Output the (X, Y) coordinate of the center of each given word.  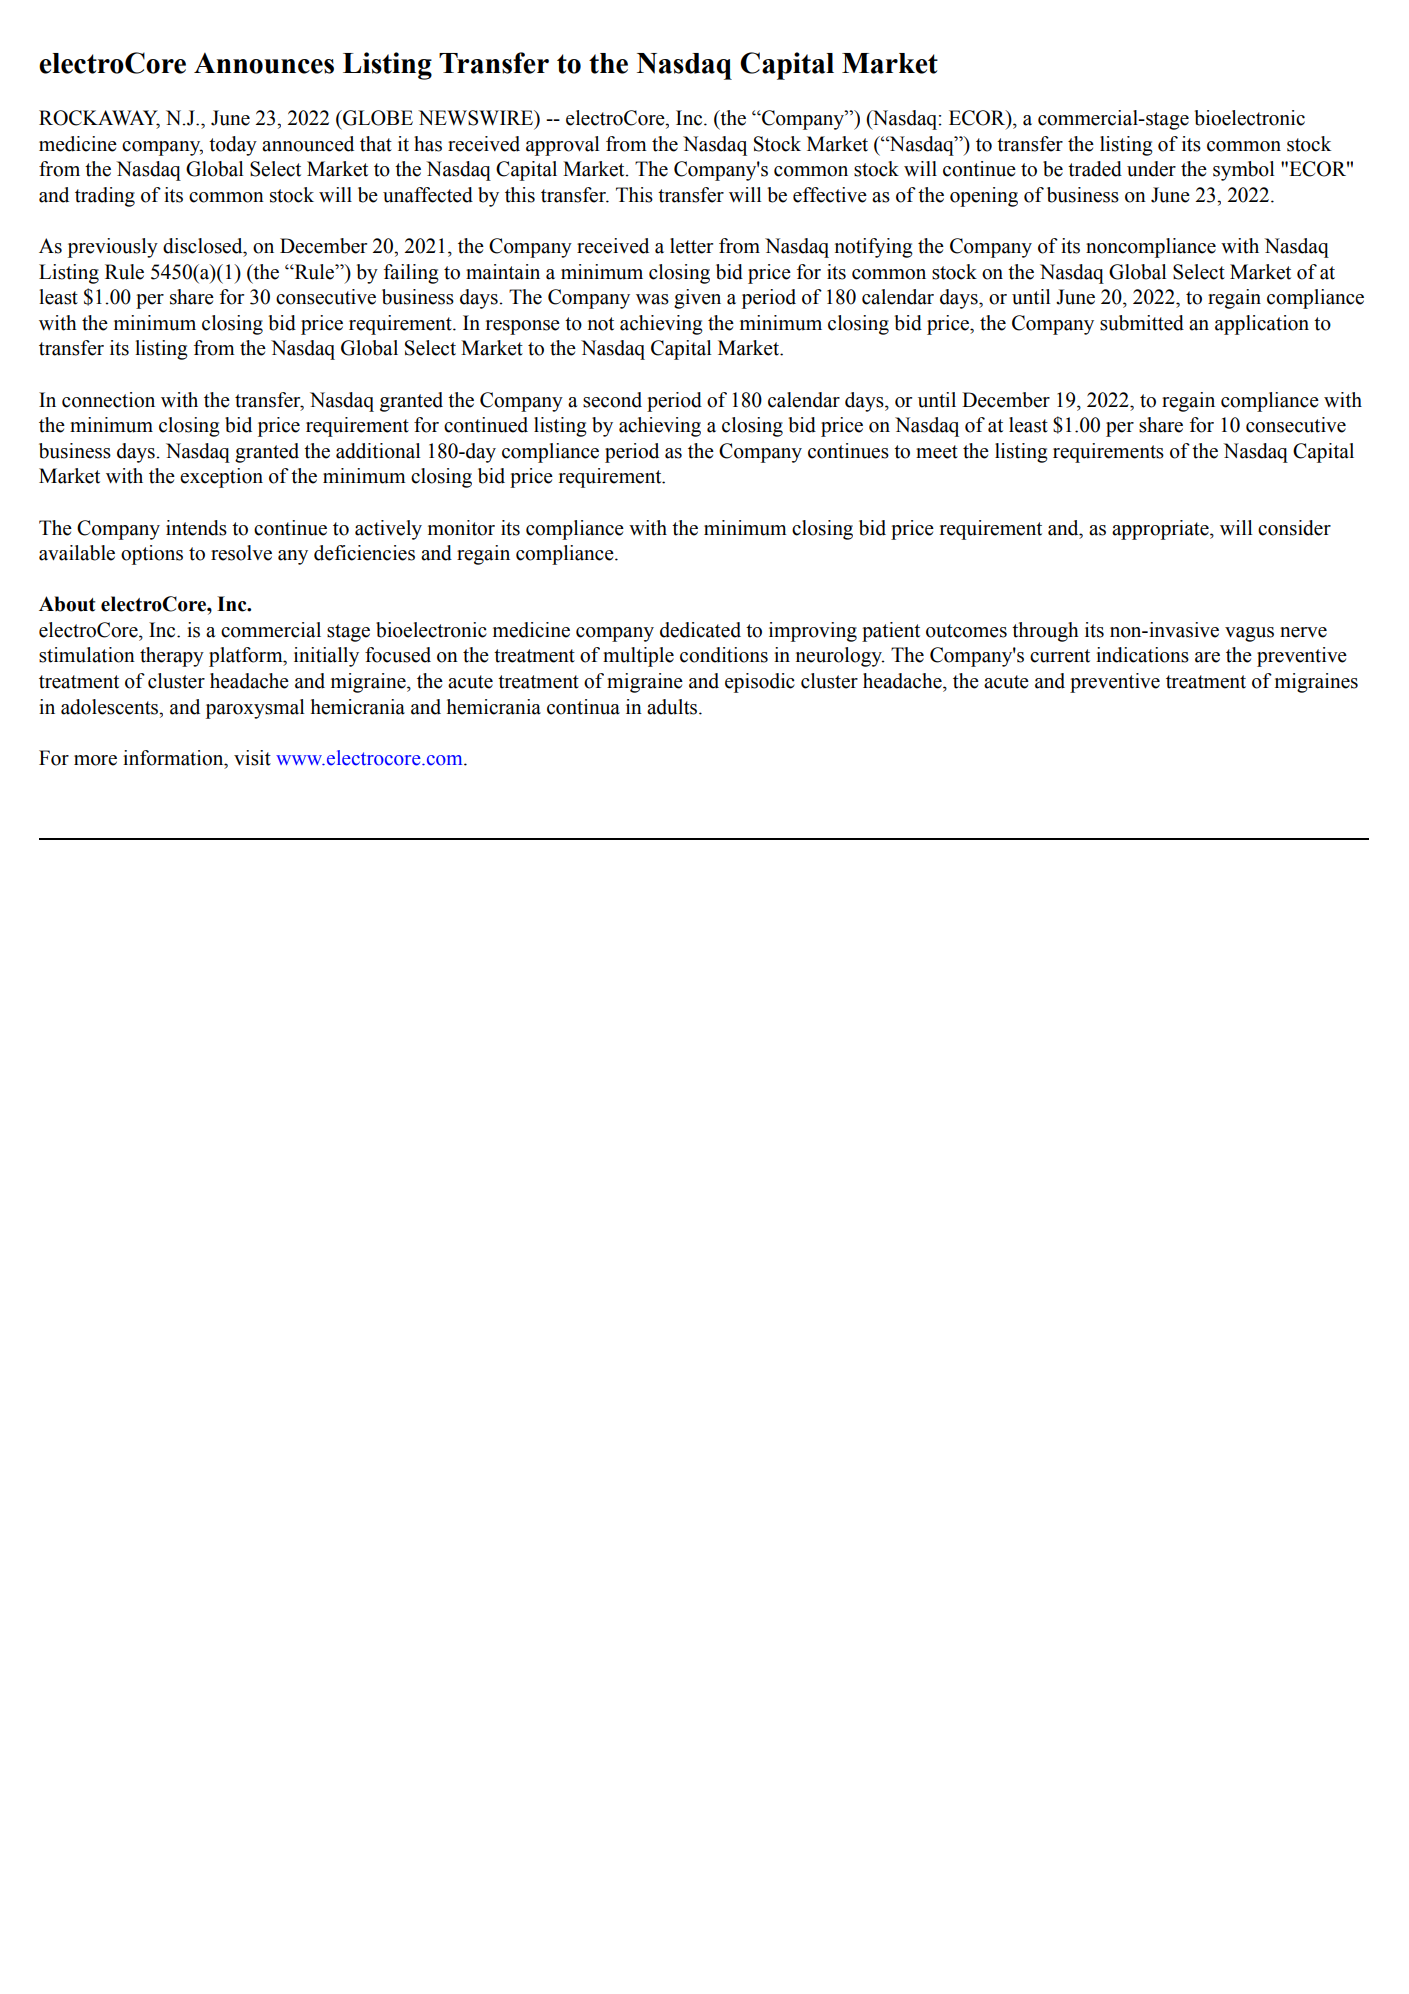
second (612, 400)
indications (1142, 655)
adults (673, 707)
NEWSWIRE (477, 119)
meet (937, 452)
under (1151, 169)
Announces (264, 63)
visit (252, 758)
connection (108, 400)
